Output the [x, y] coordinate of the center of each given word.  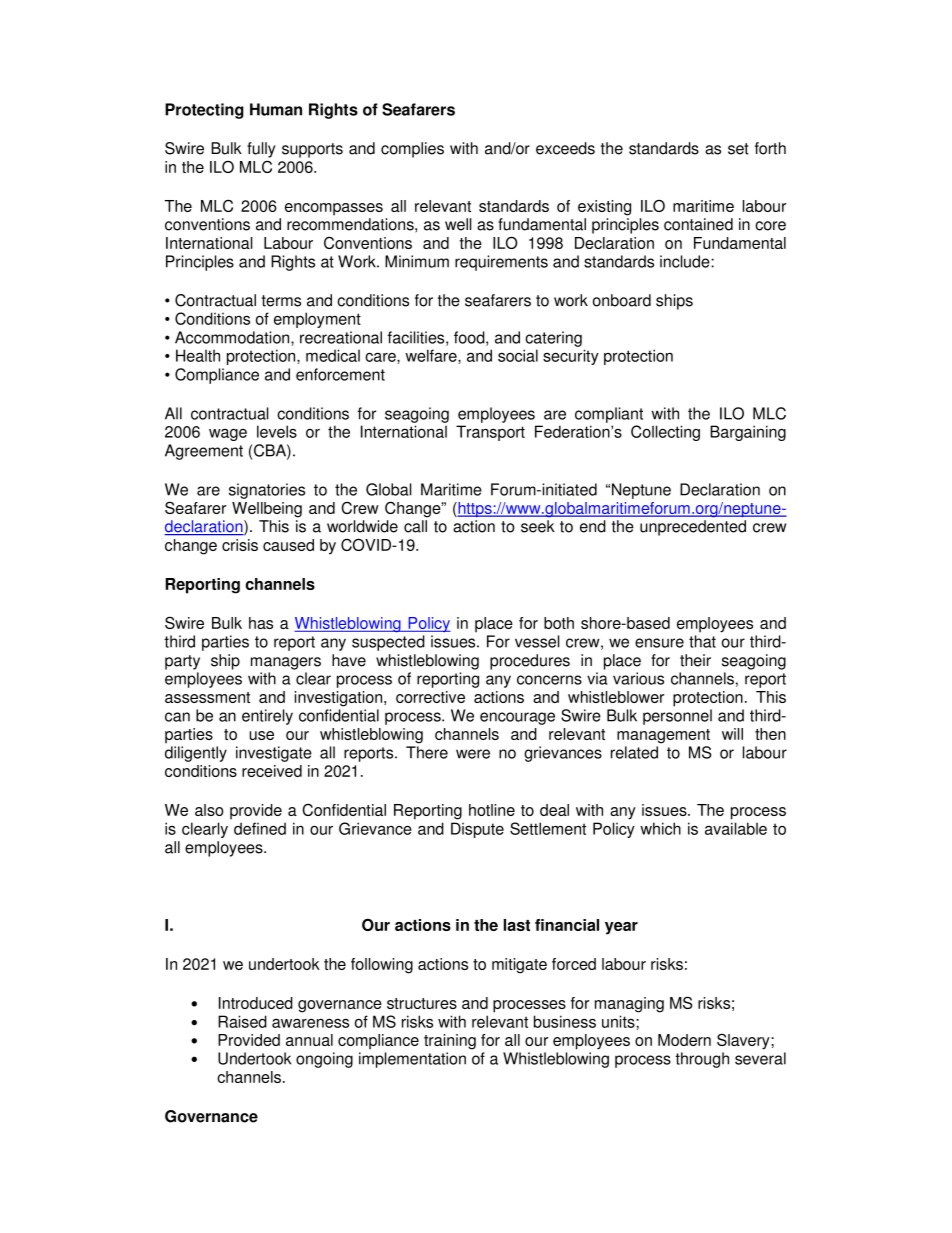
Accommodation [233, 338]
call [415, 526]
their [695, 660]
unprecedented [693, 528]
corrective [430, 697]
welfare [432, 356]
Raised [242, 1021]
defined [260, 828]
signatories [267, 491]
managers [286, 663]
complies [412, 150]
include [686, 261]
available [736, 828]
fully [261, 150]
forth [770, 148]
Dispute [477, 830]
